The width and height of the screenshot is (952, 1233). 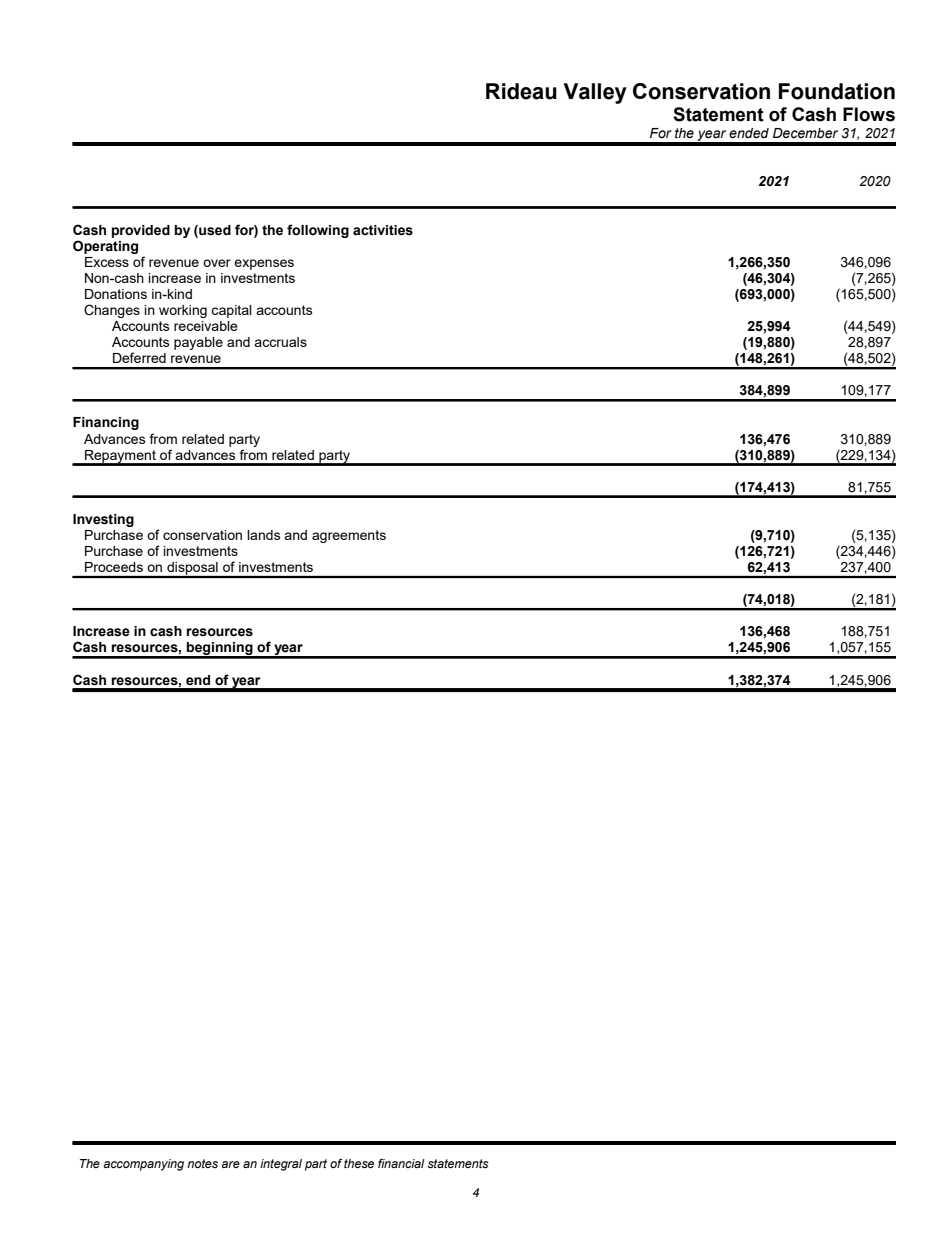 I want to click on ended, so click(x=749, y=133).
